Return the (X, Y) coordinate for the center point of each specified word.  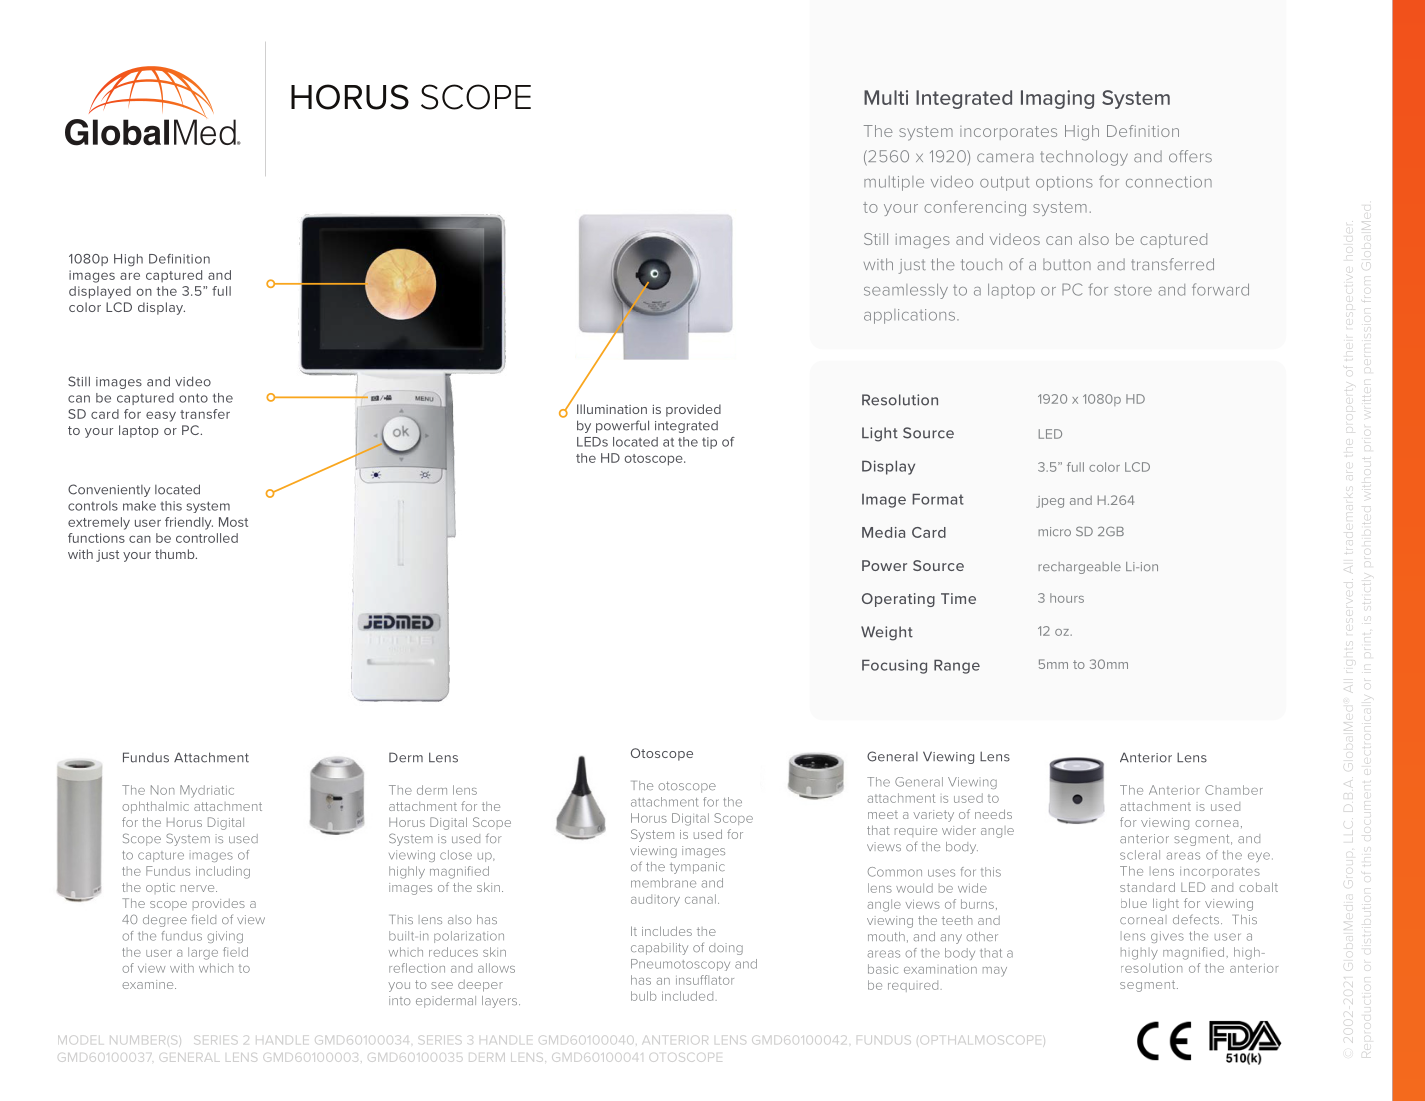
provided (693, 410)
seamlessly (906, 291)
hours (1067, 598)
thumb (176, 554)
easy (161, 416)
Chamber (1234, 790)
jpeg (1050, 502)
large (203, 953)
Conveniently (109, 490)
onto (193, 398)
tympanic (697, 868)
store (1133, 290)
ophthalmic (155, 807)
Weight (887, 633)
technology (1084, 158)
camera (1005, 158)
